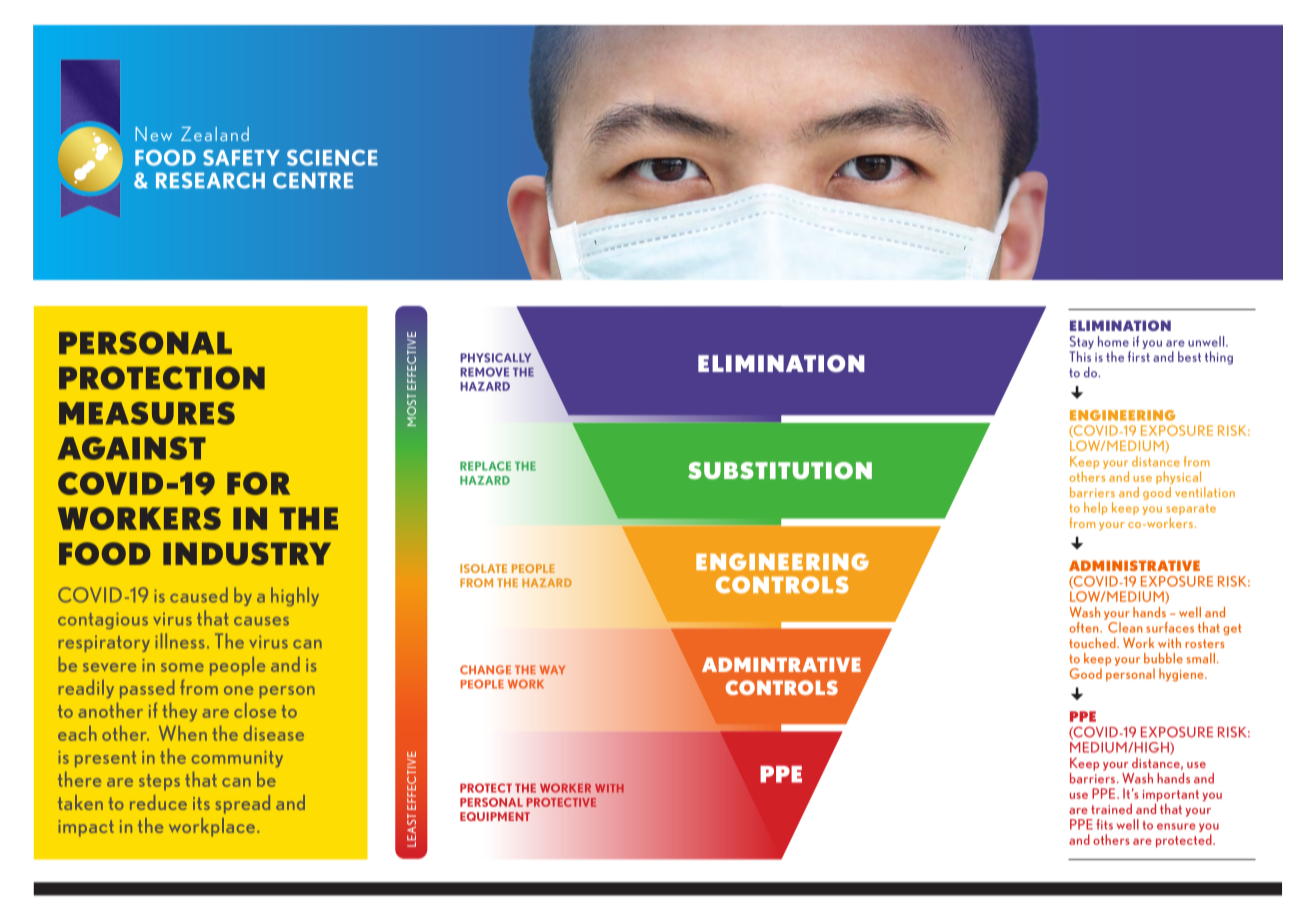 The height and width of the screenshot is (924, 1308). I want to click on trained, so click(1111, 808).
